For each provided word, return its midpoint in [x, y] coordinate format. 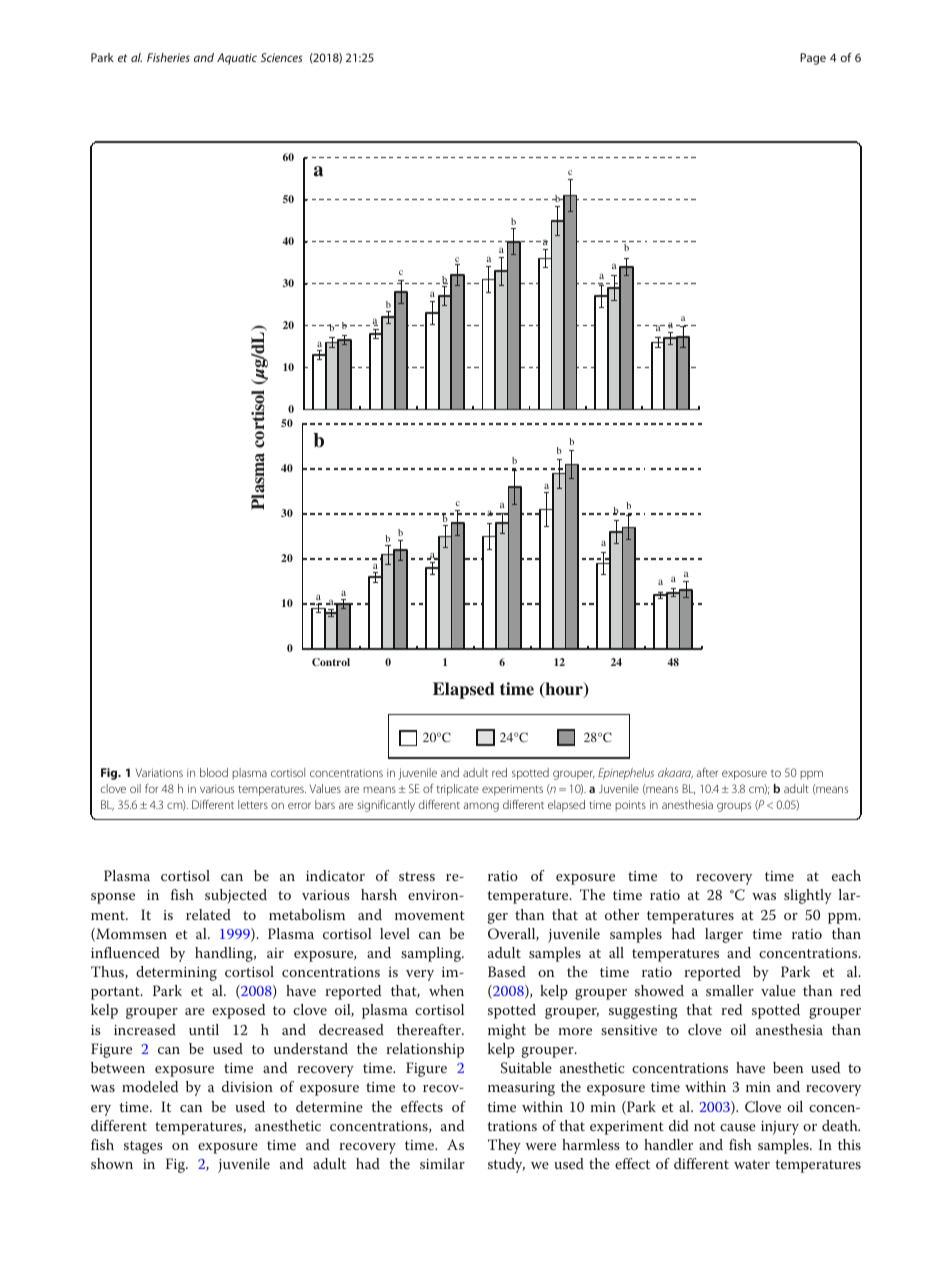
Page [813, 59]
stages [143, 1147]
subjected [236, 896]
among [481, 807]
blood [214, 772]
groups [734, 807]
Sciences [282, 57]
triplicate [458, 790]
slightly [808, 896]
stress [417, 876]
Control [331, 662]
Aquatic [237, 59]
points [630, 805]
